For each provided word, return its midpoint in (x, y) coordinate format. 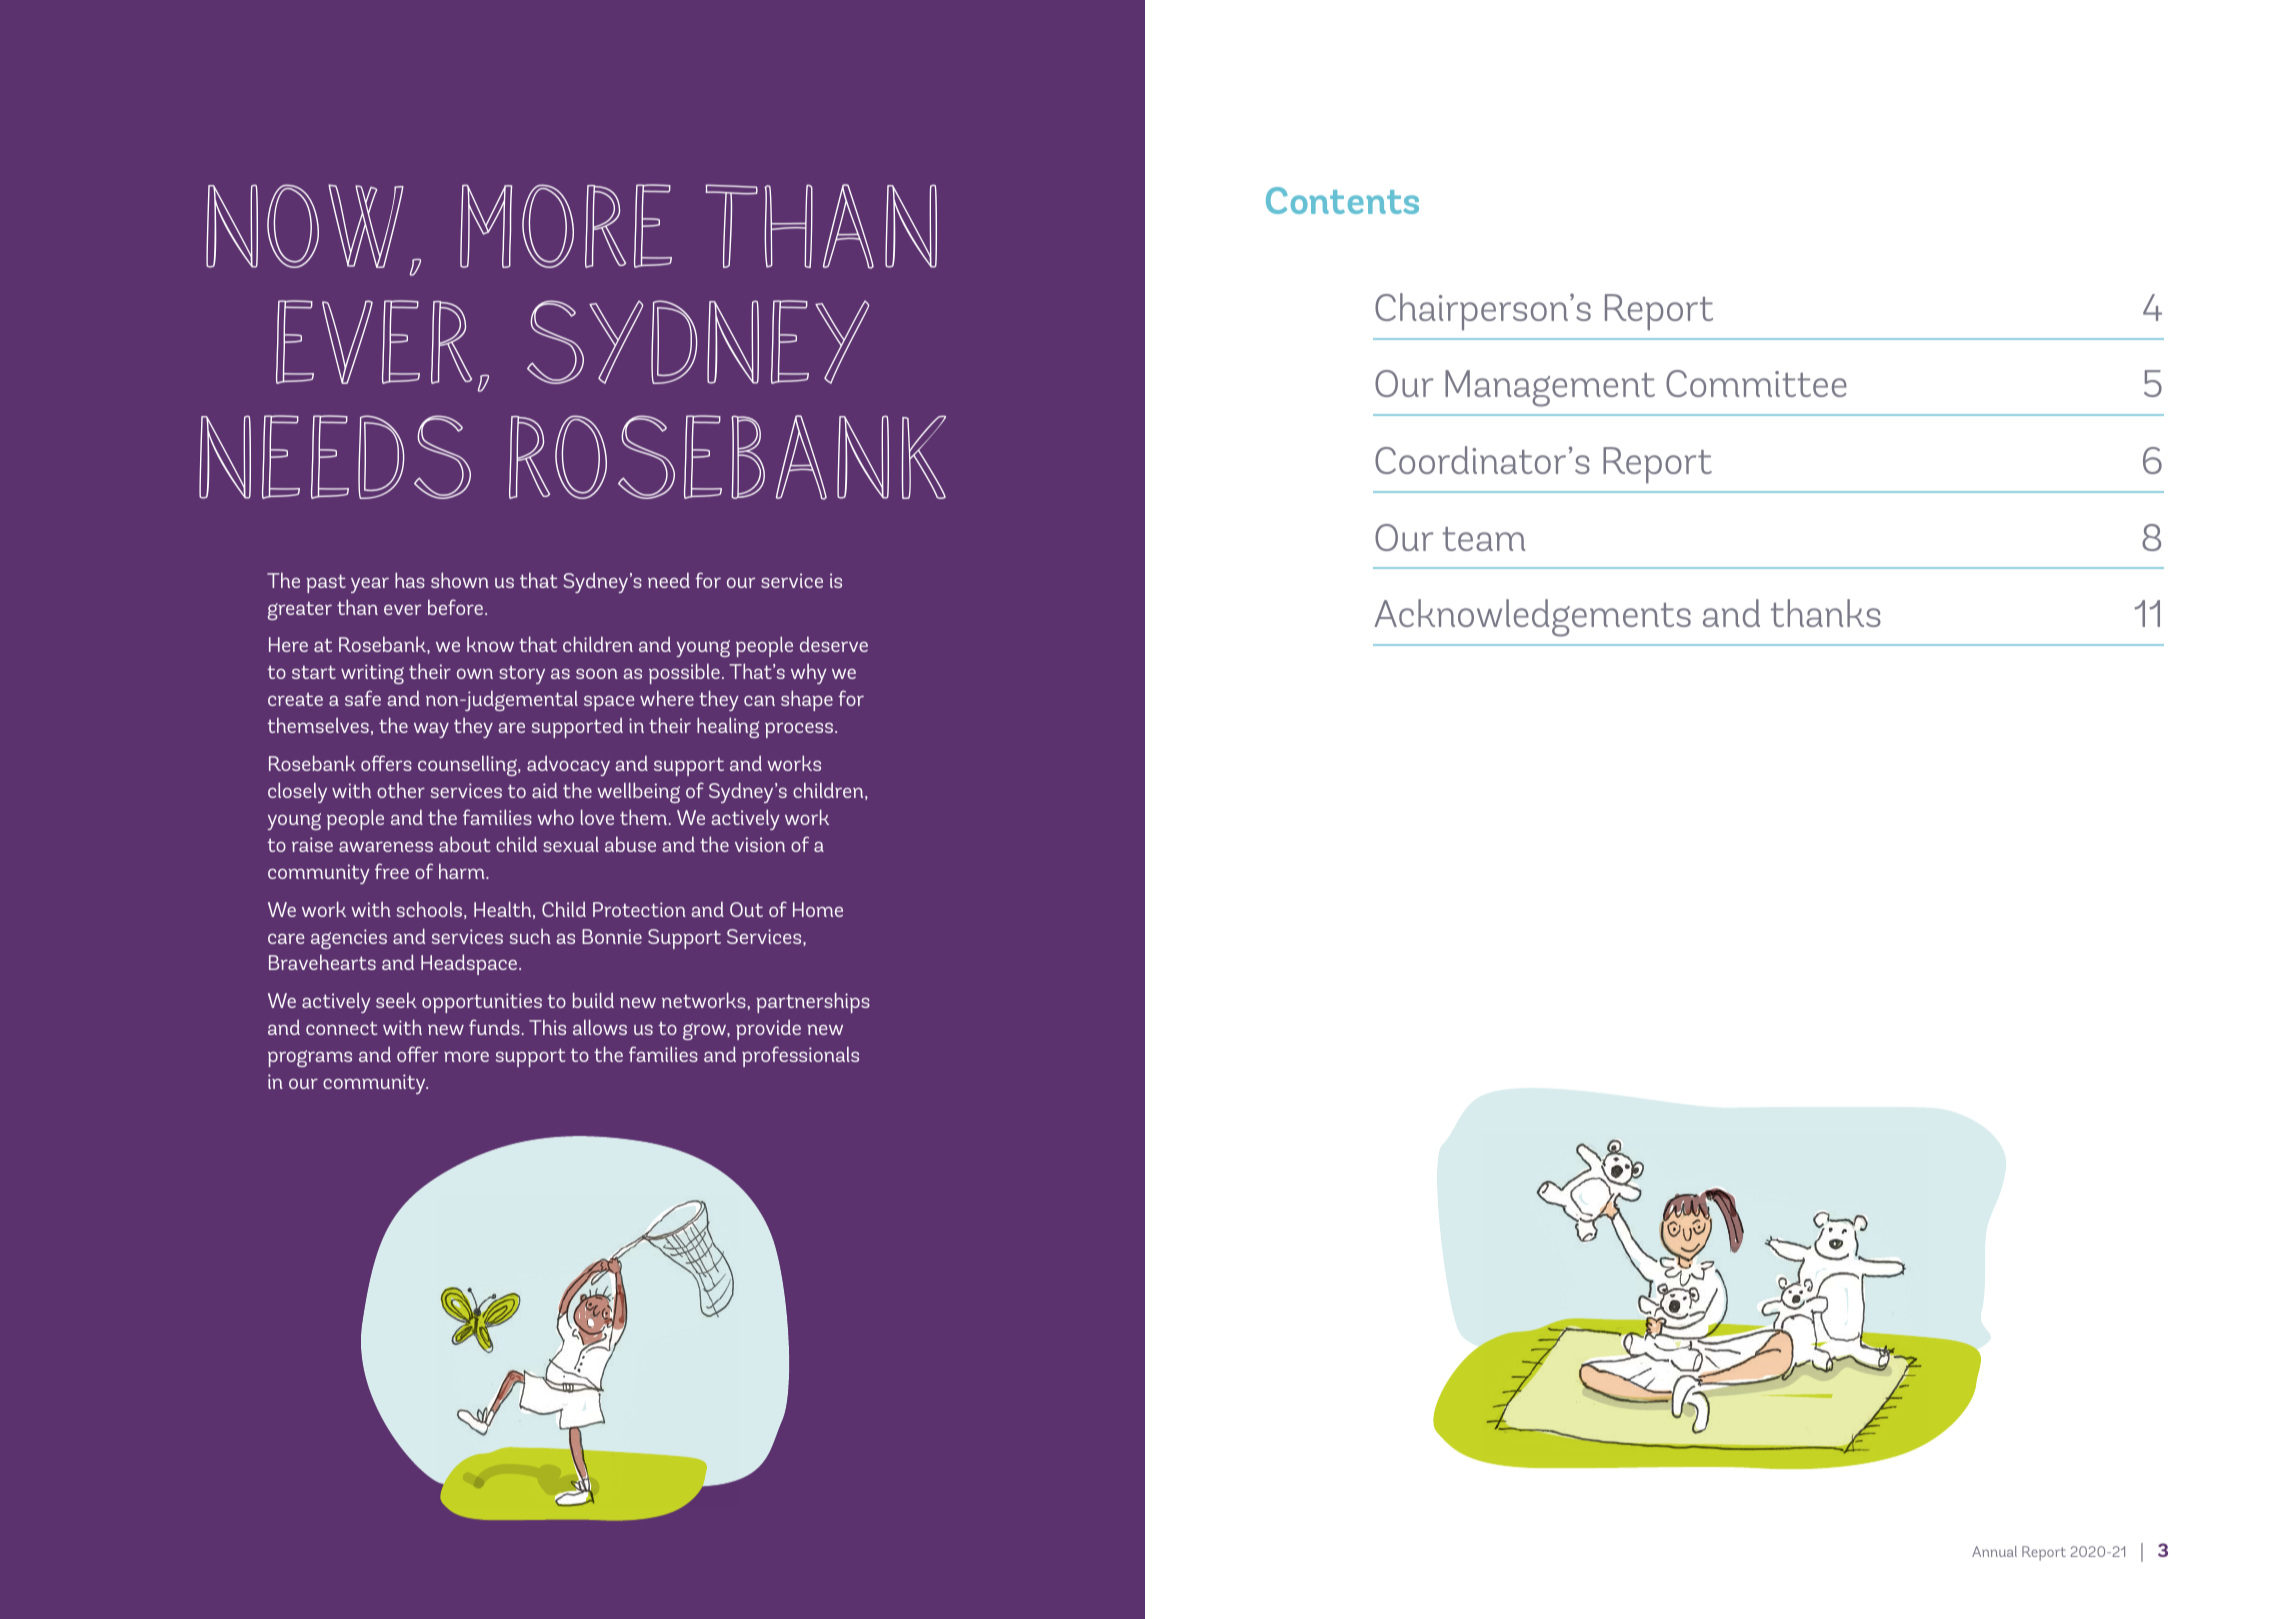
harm (463, 871)
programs (310, 1058)
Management (1550, 388)
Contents (1342, 200)
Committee (1756, 383)
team (1483, 539)
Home (818, 909)
